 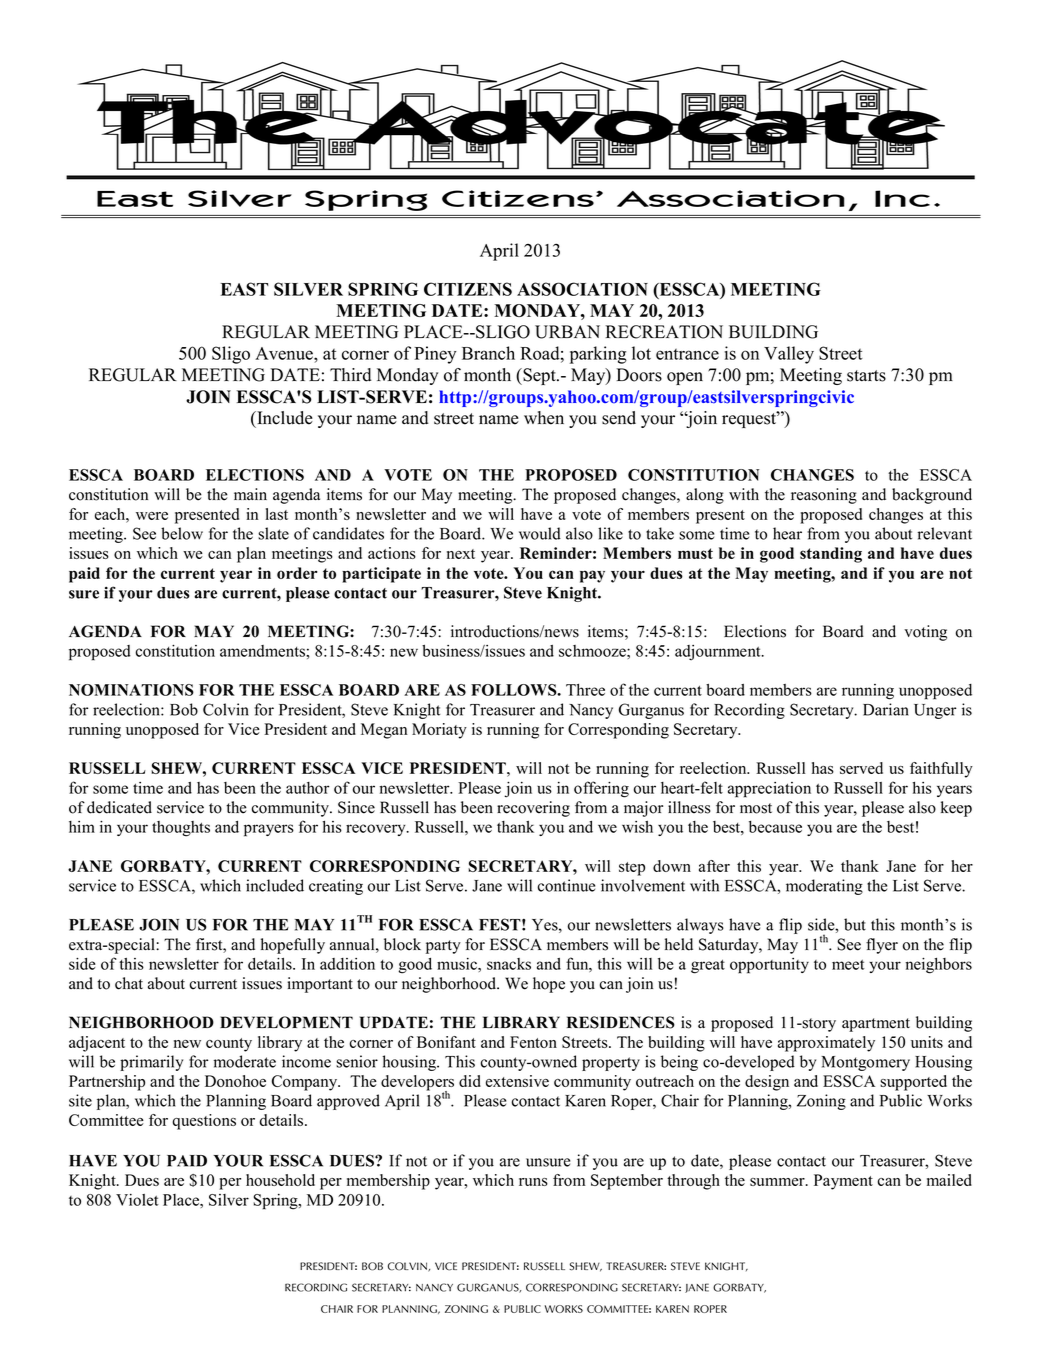 I want to click on Darian, so click(x=886, y=709).
